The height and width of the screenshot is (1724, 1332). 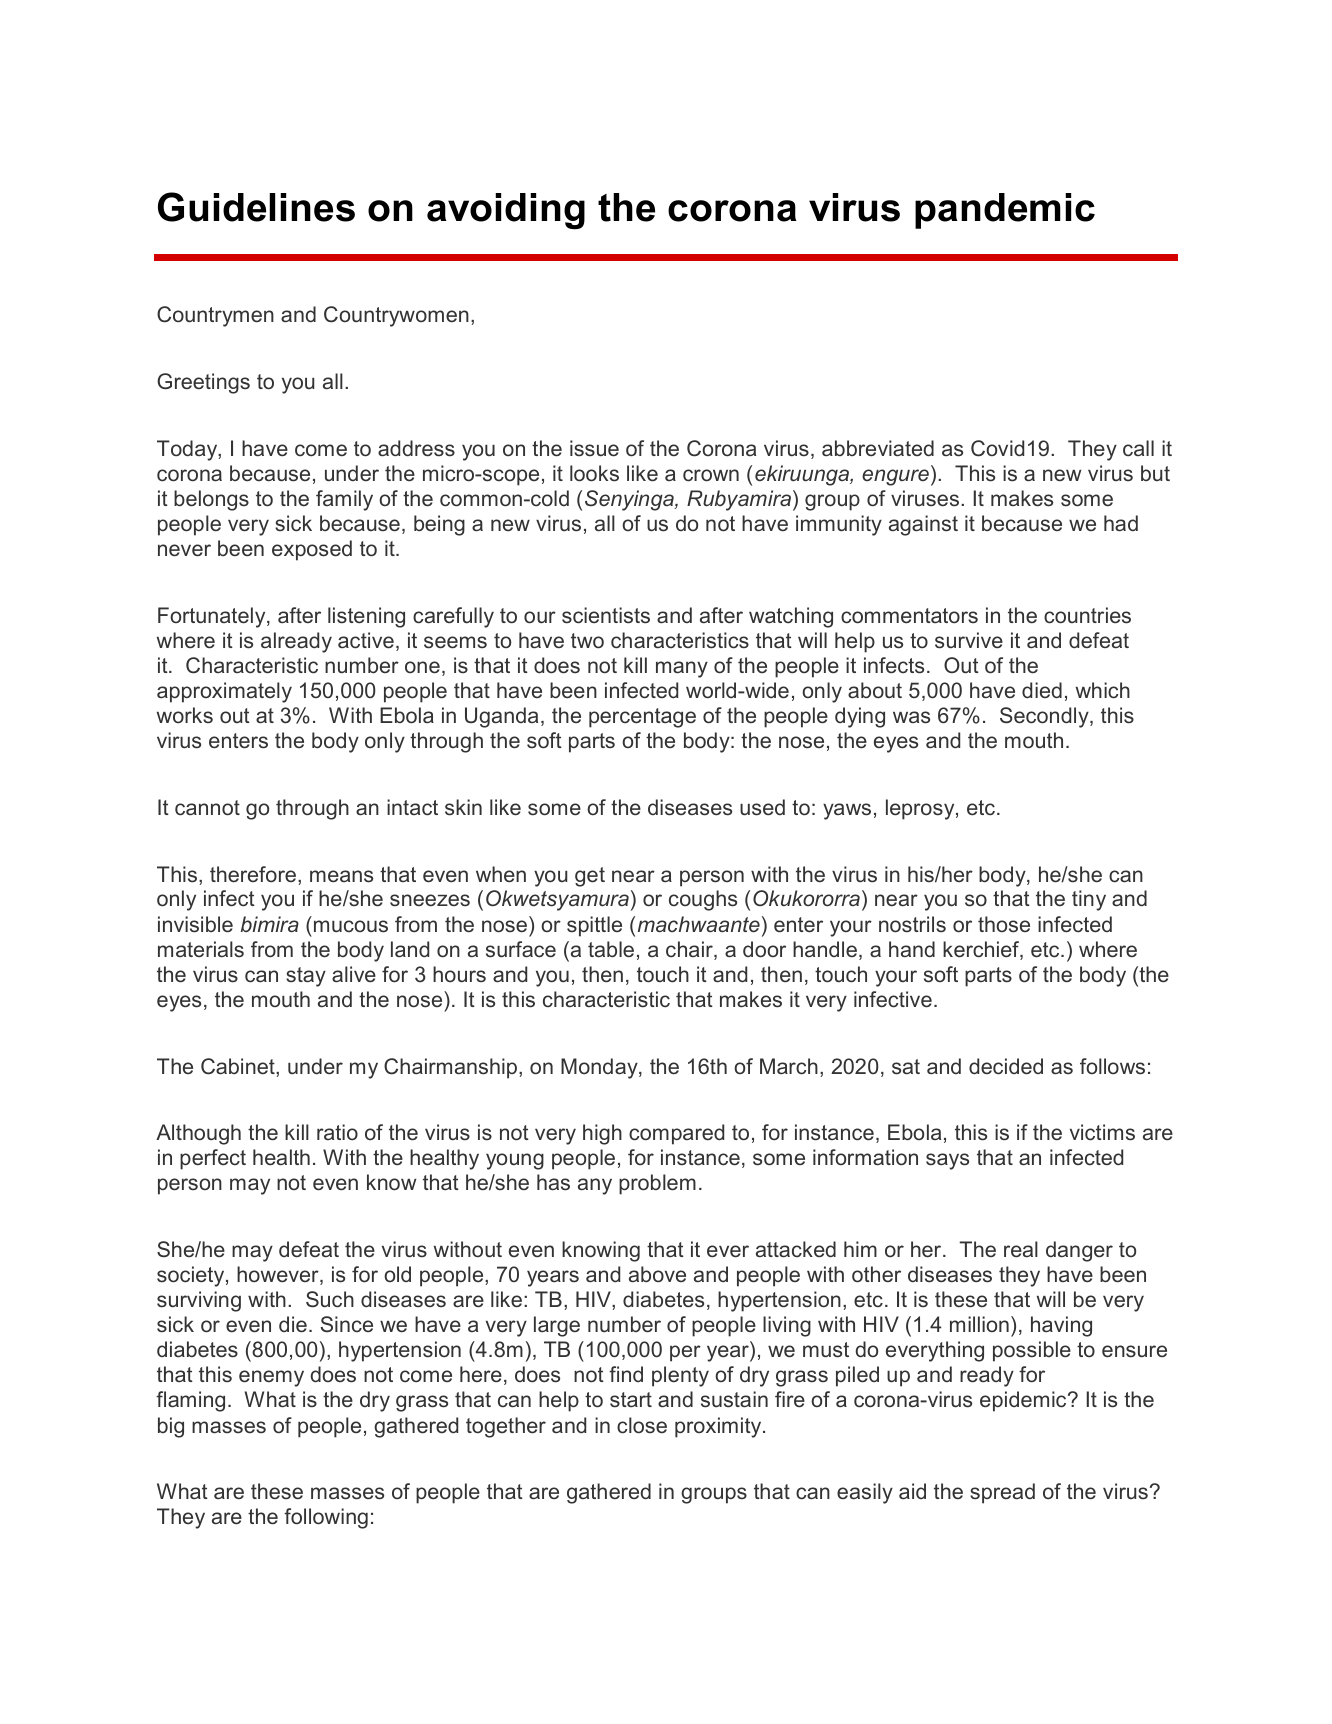 What do you see at coordinates (657, 1184) in the screenshot?
I see `problem` at bounding box center [657, 1184].
